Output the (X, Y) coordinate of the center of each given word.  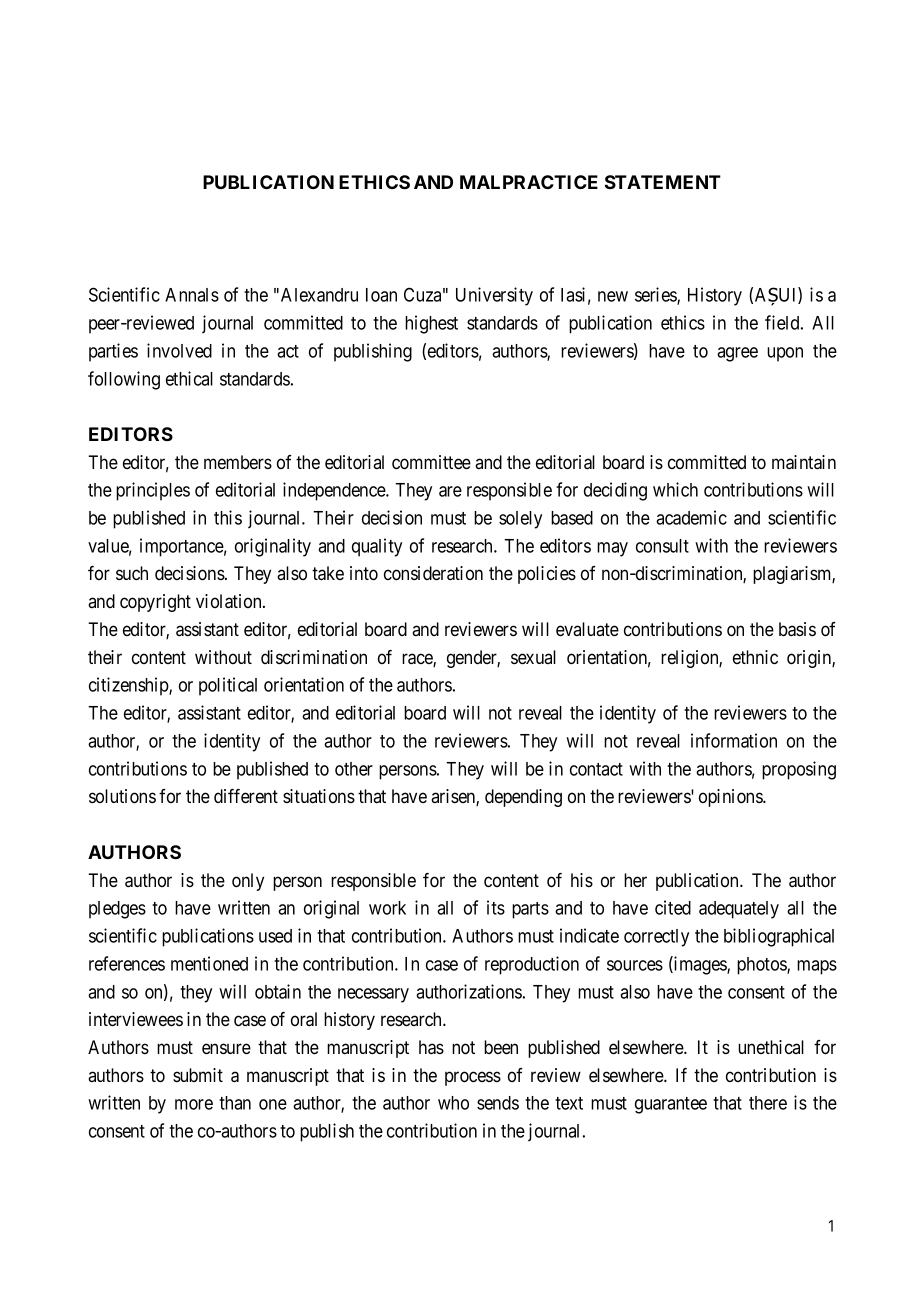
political (228, 686)
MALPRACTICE (529, 182)
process (473, 1078)
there (768, 1103)
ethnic (755, 657)
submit (198, 1075)
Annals (192, 295)
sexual (533, 657)
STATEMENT (663, 182)
